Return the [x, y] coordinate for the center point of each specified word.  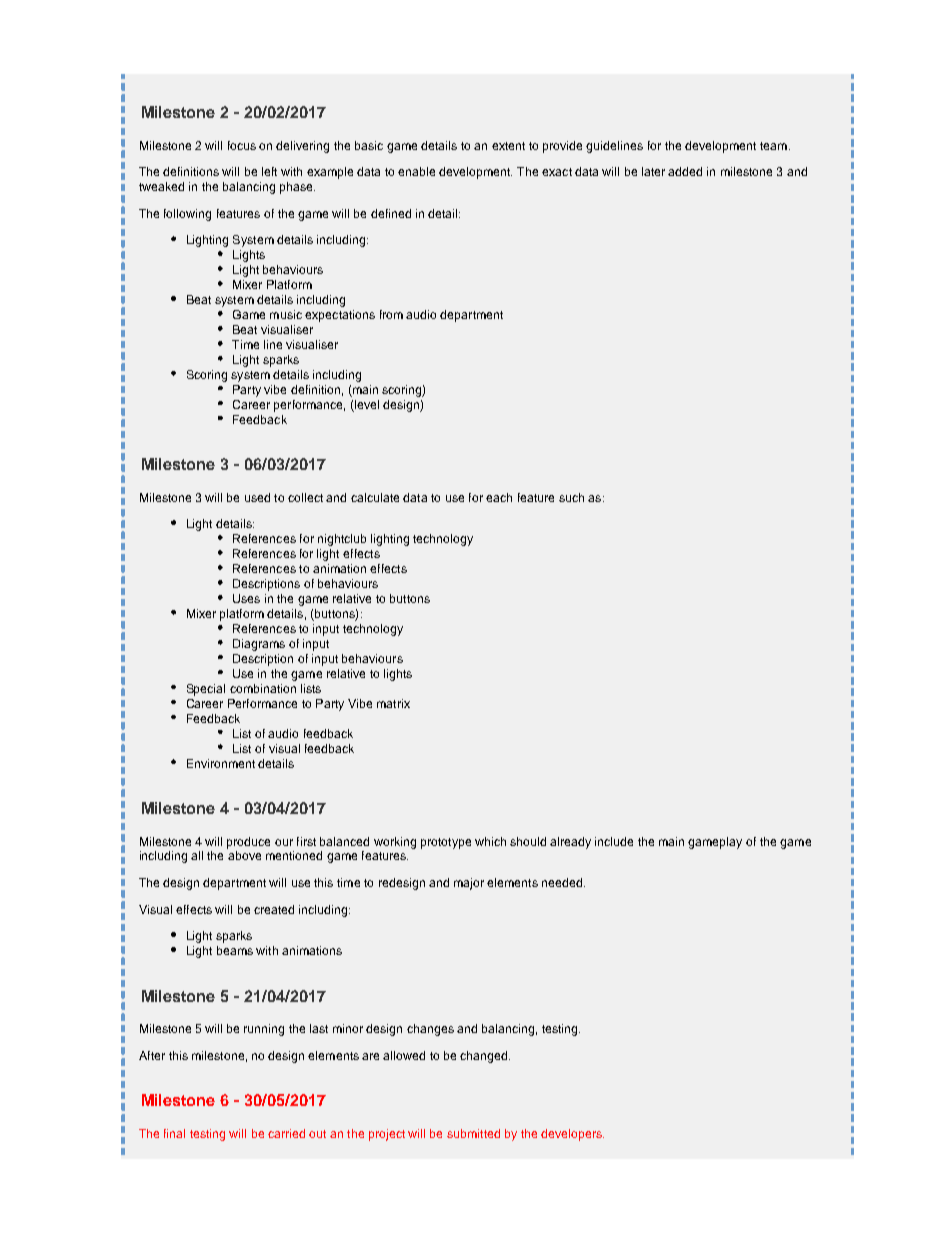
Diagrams [259, 645]
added [685, 171]
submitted [473, 1133]
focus [242, 145]
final [174, 1133]
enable [416, 171]
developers [572, 1135]
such [571, 497]
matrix [393, 703]
